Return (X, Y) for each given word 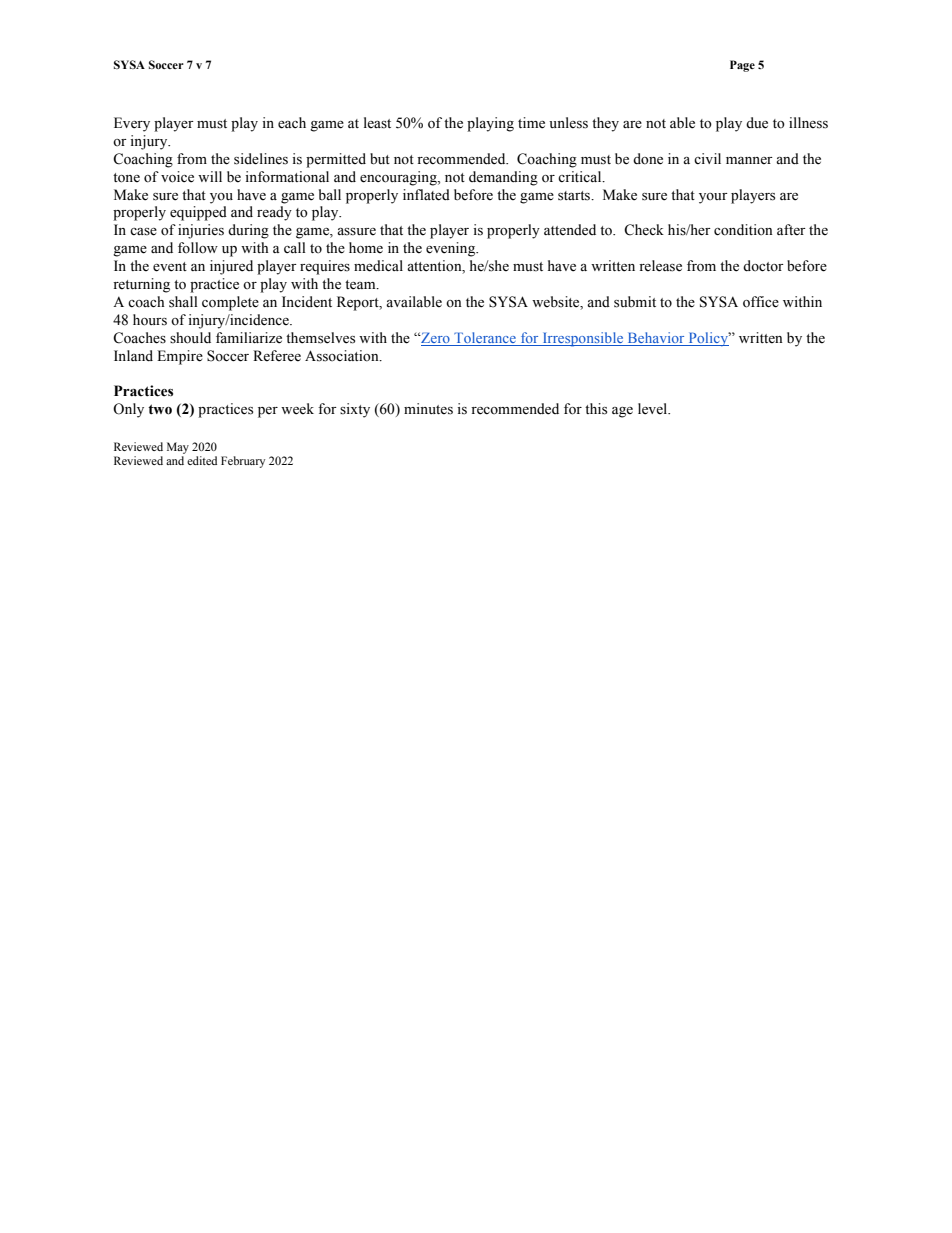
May (178, 448)
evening (452, 249)
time (531, 123)
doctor (763, 265)
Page (742, 66)
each (292, 123)
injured (231, 267)
